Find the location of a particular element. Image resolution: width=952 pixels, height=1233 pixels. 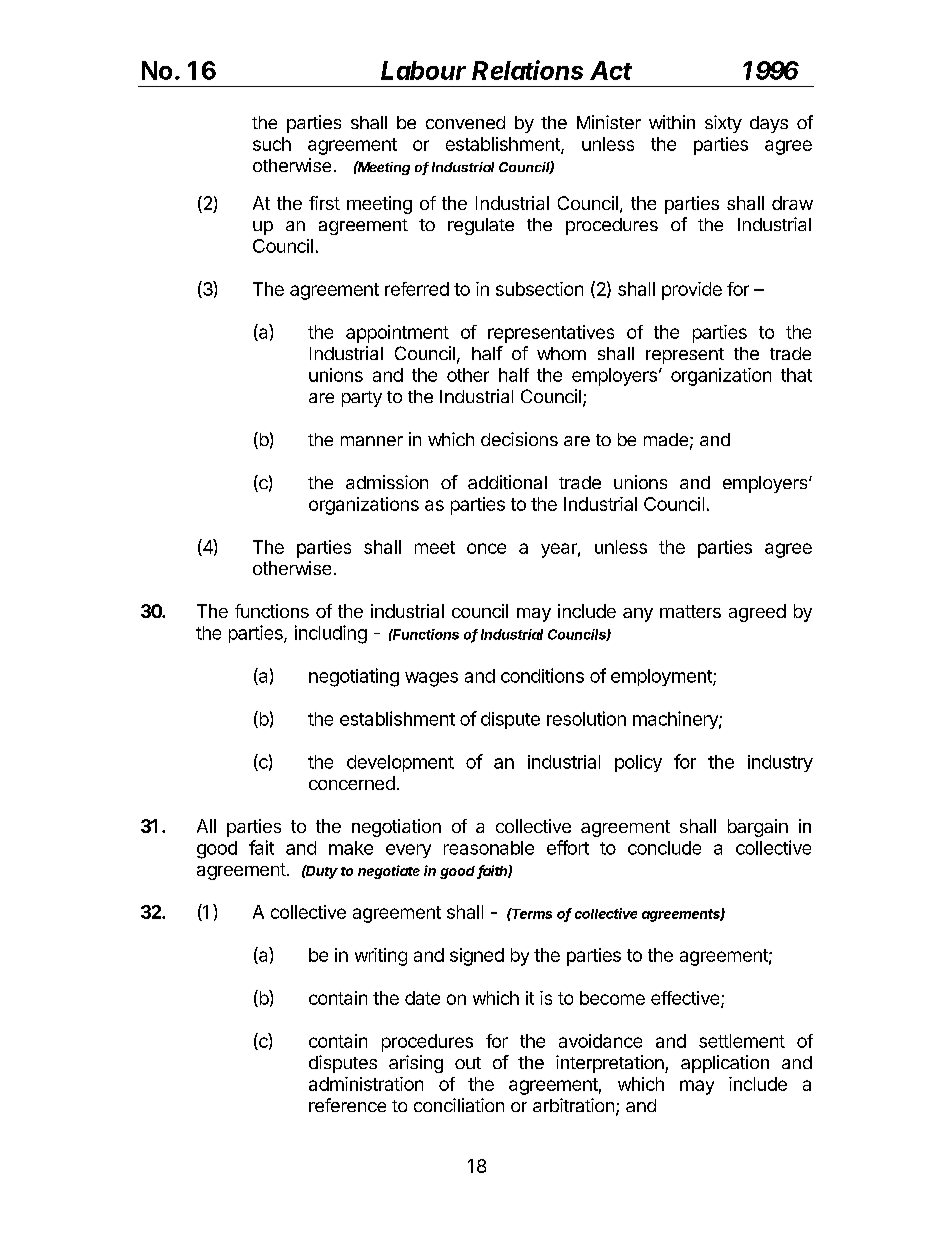

application is located at coordinates (725, 1064).
